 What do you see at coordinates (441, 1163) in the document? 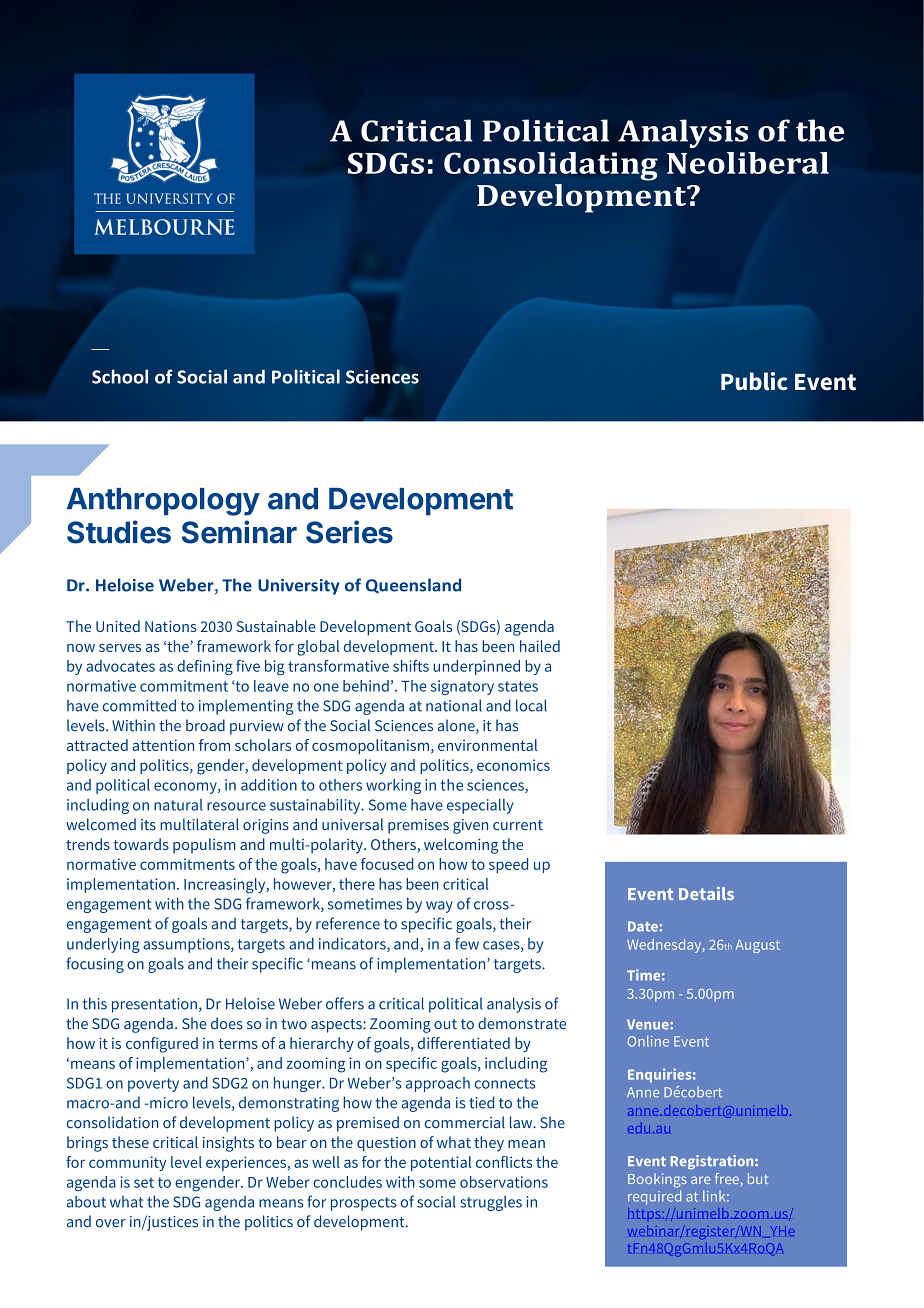
I see `potential` at bounding box center [441, 1163].
